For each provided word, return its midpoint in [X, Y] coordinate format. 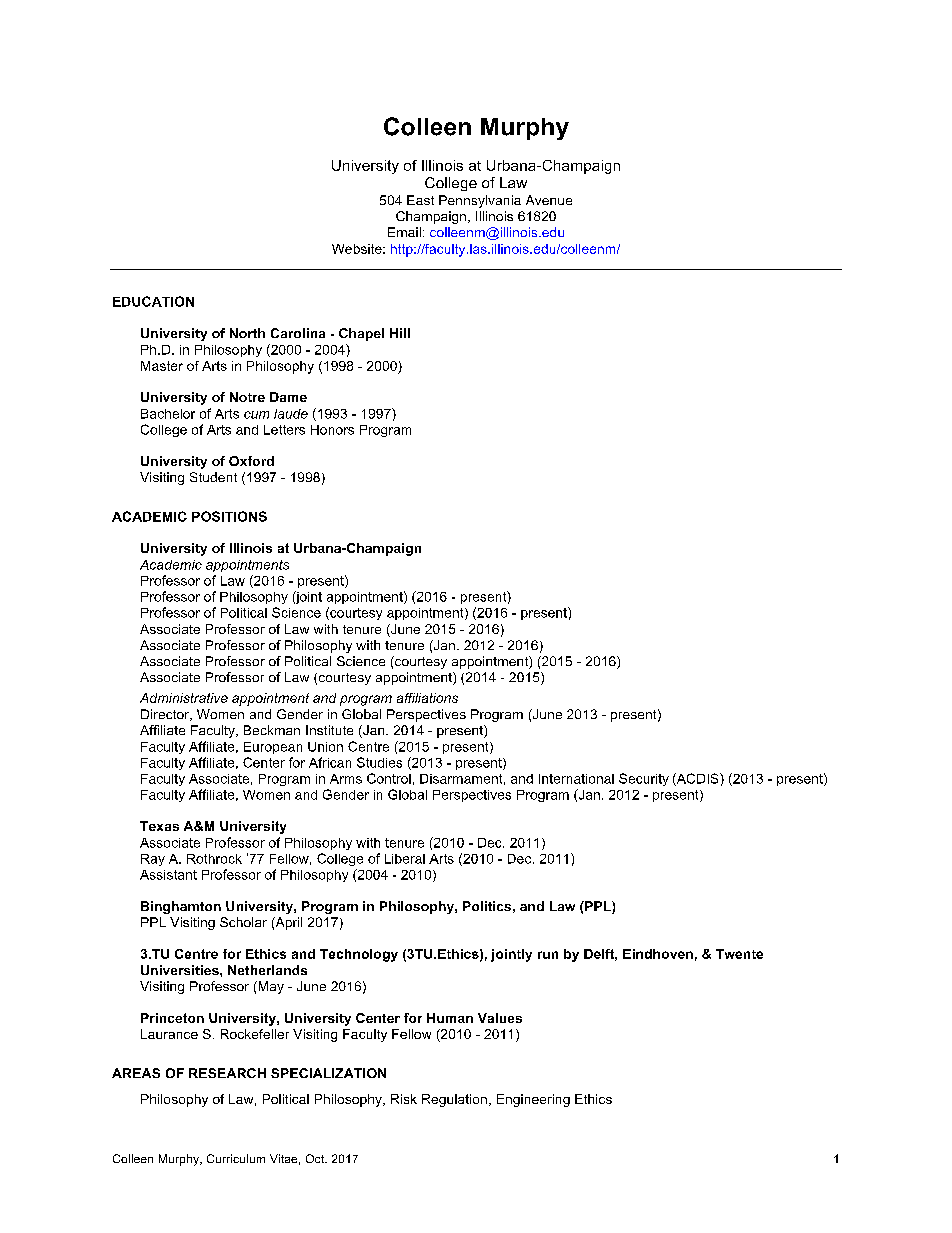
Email [404, 232]
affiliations [427, 698]
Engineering [533, 1100]
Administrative [184, 698]
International [576, 779]
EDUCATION [153, 301]
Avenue [549, 200]
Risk [404, 1099]
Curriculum [236, 1158]
